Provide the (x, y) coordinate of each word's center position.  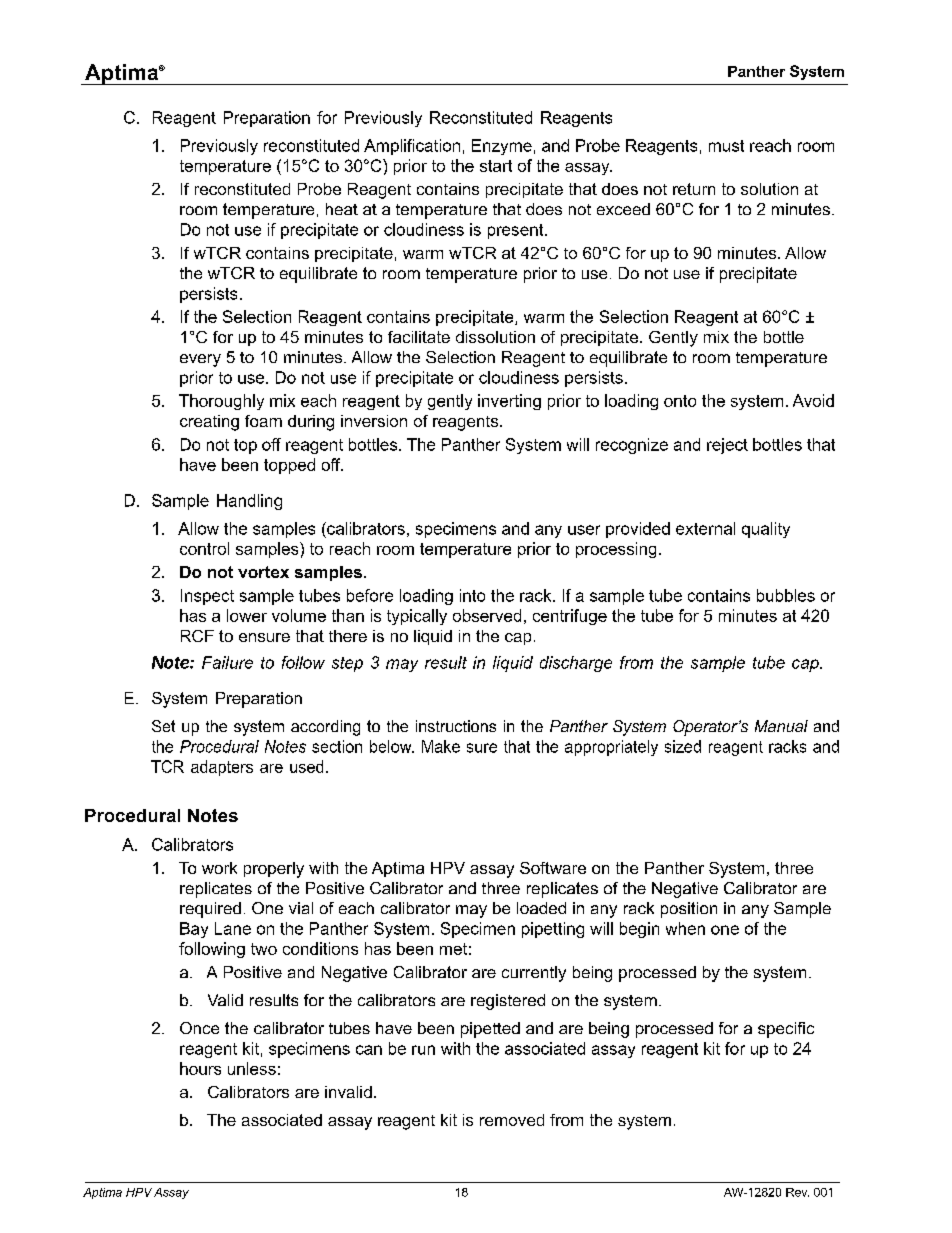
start (496, 166)
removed (512, 1120)
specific (786, 1030)
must (726, 146)
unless (252, 1068)
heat (342, 209)
